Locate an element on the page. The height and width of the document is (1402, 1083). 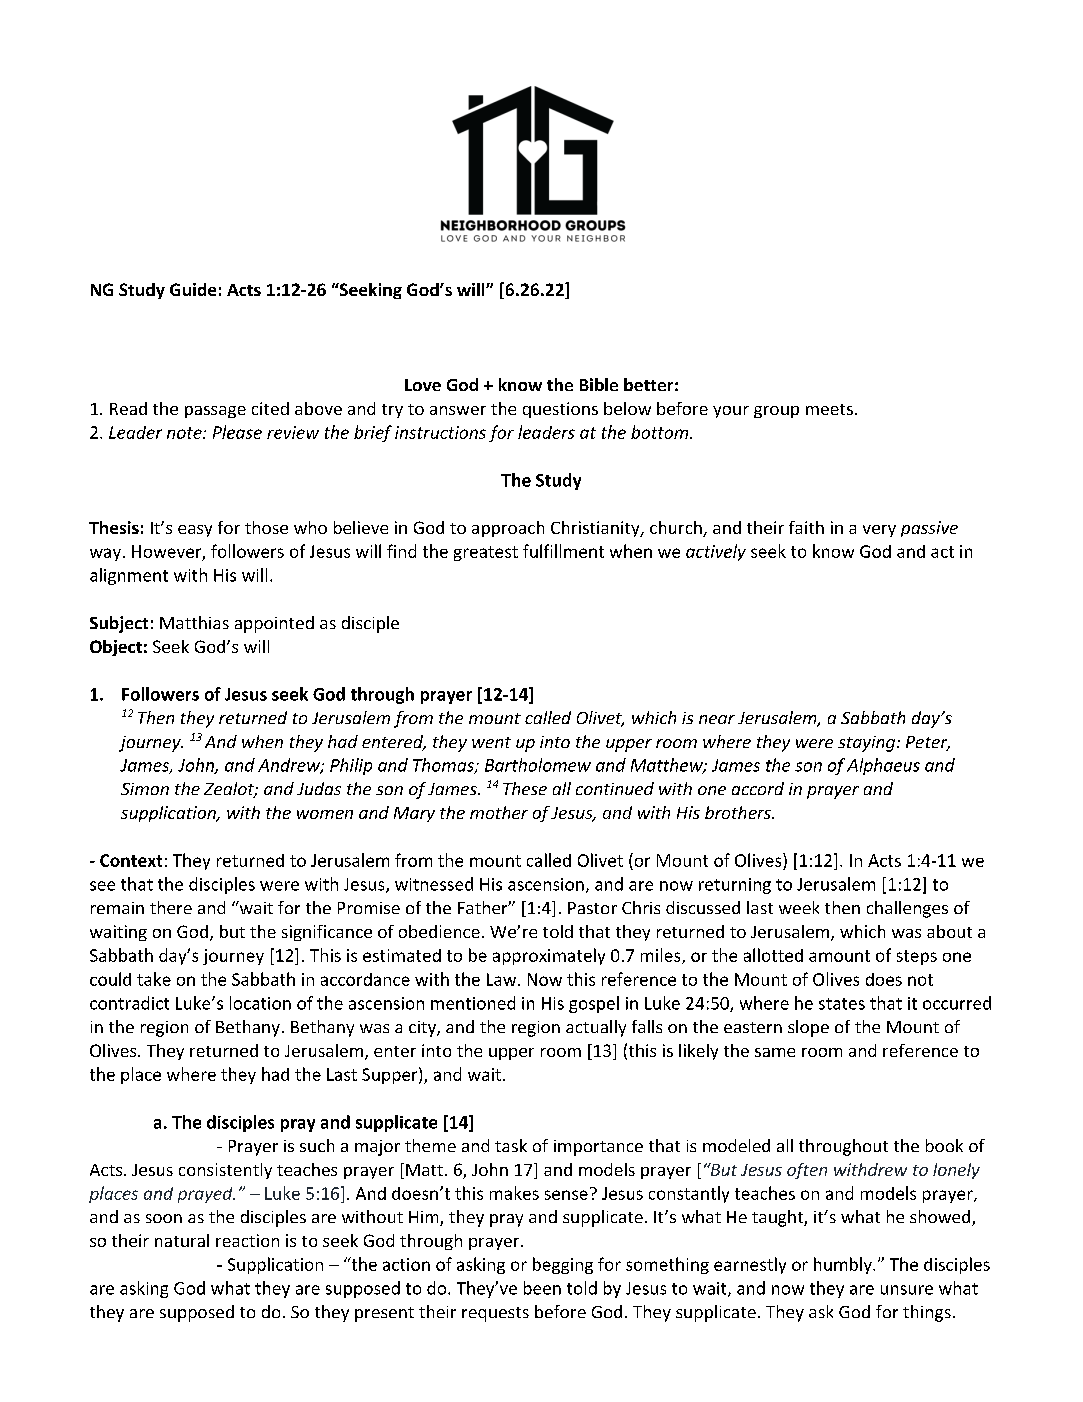
staying is located at coordinates (866, 744).
